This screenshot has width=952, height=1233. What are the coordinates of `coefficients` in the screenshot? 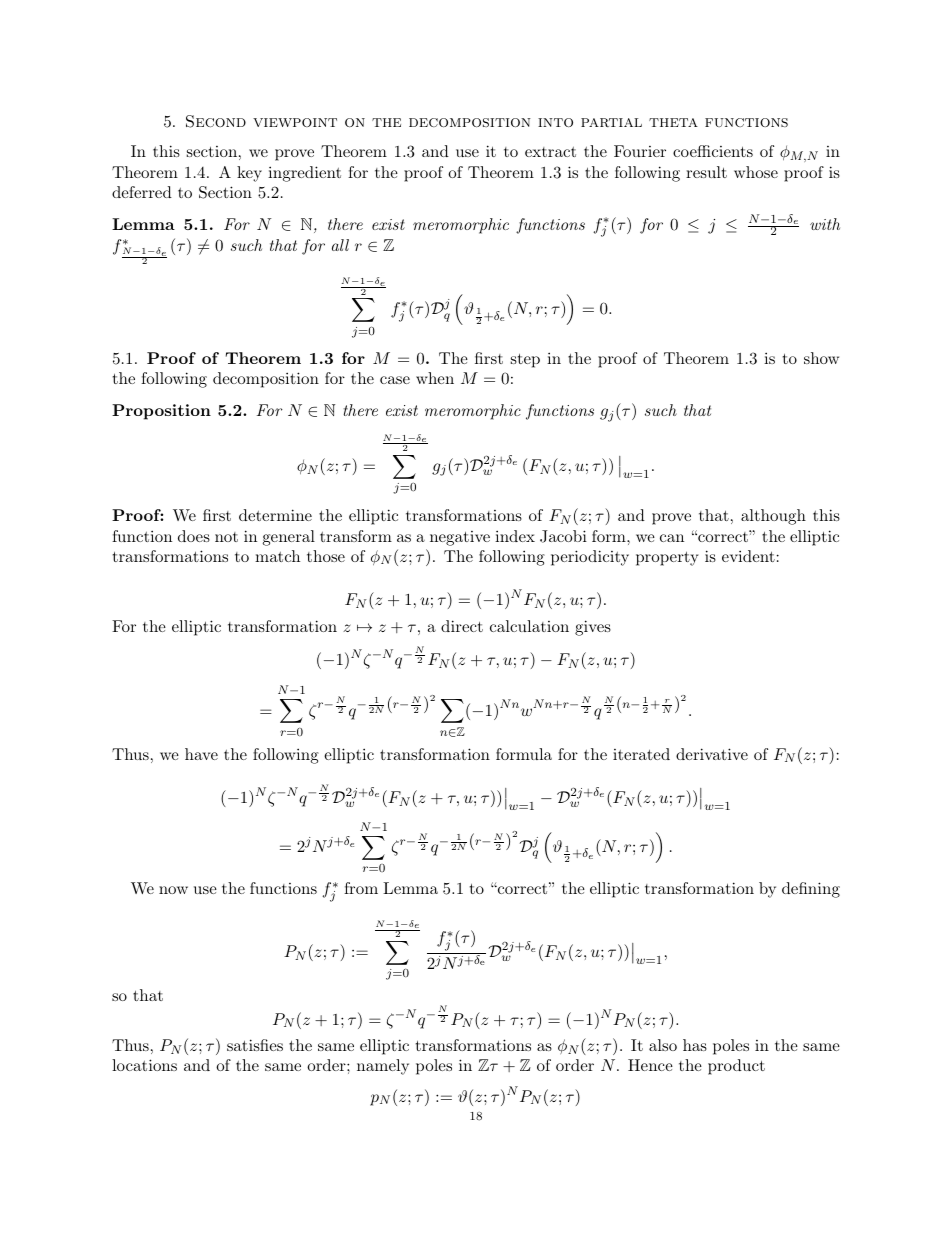 It's located at (713, 151).
